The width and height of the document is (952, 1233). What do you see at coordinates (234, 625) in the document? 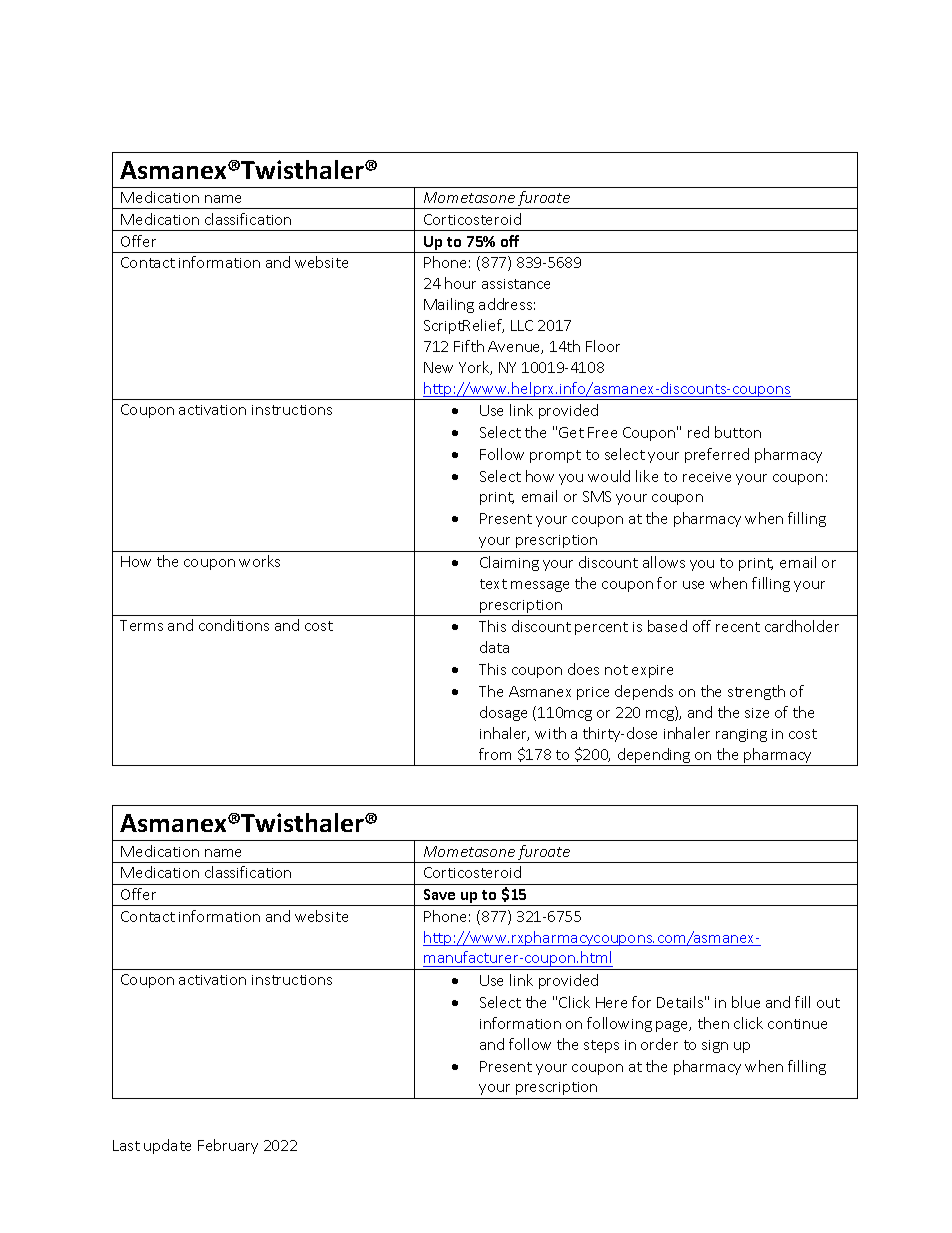
I see `conditions` at bounding box center [234, 625].
